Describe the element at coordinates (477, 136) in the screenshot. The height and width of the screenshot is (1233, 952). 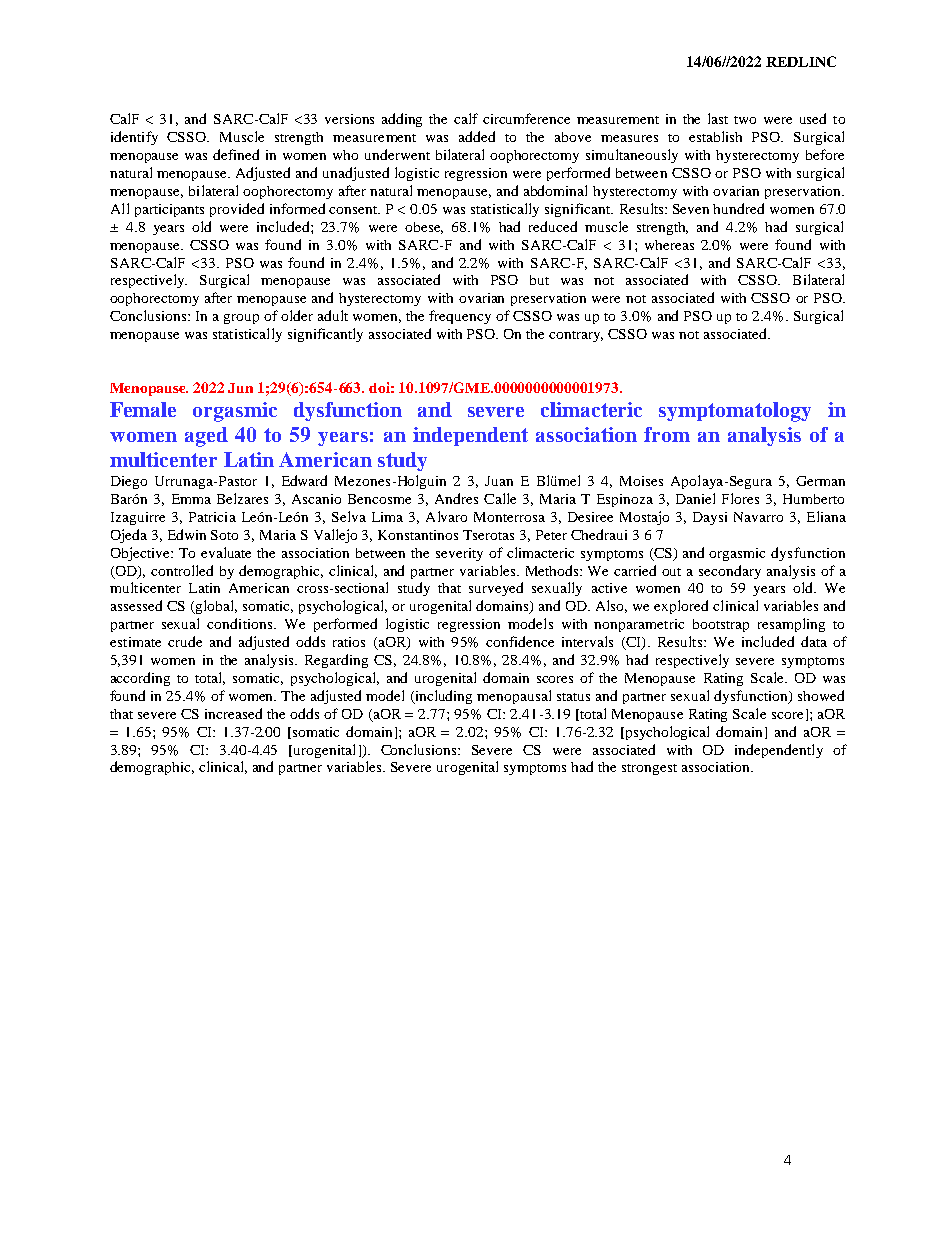
I see `added` at that location.
